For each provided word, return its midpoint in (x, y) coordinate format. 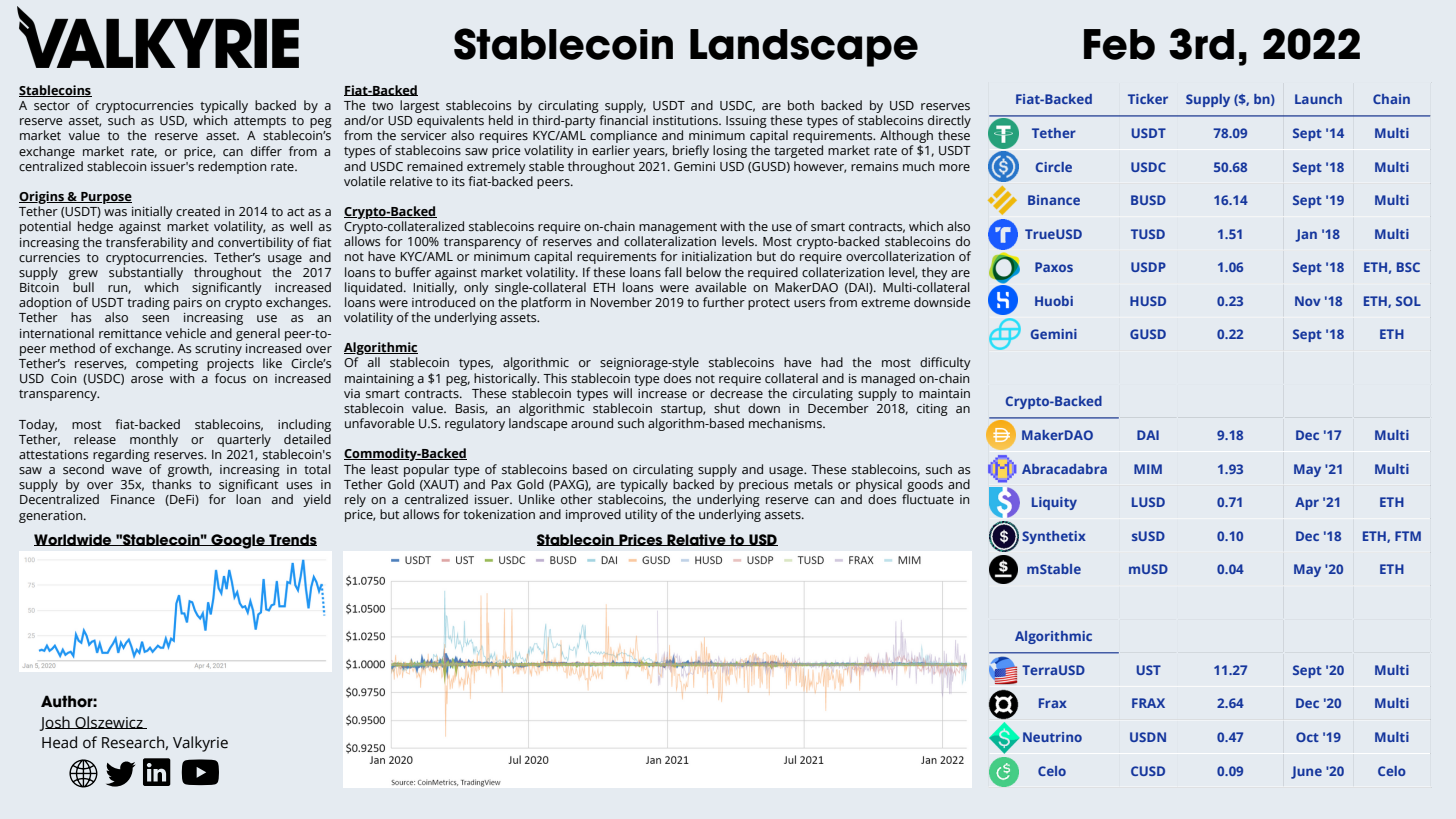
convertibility (256, 243)
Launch (1318, 99)
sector (52, 106)
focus (230, 378)
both (801, 105)
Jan (1306, 235)
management (677, 230)
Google (238, 541)
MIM (1148, 469)
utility (641, 515)
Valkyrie (200, 744)
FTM (1408, 536)
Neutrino (1052, 737)
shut (727, 408)
